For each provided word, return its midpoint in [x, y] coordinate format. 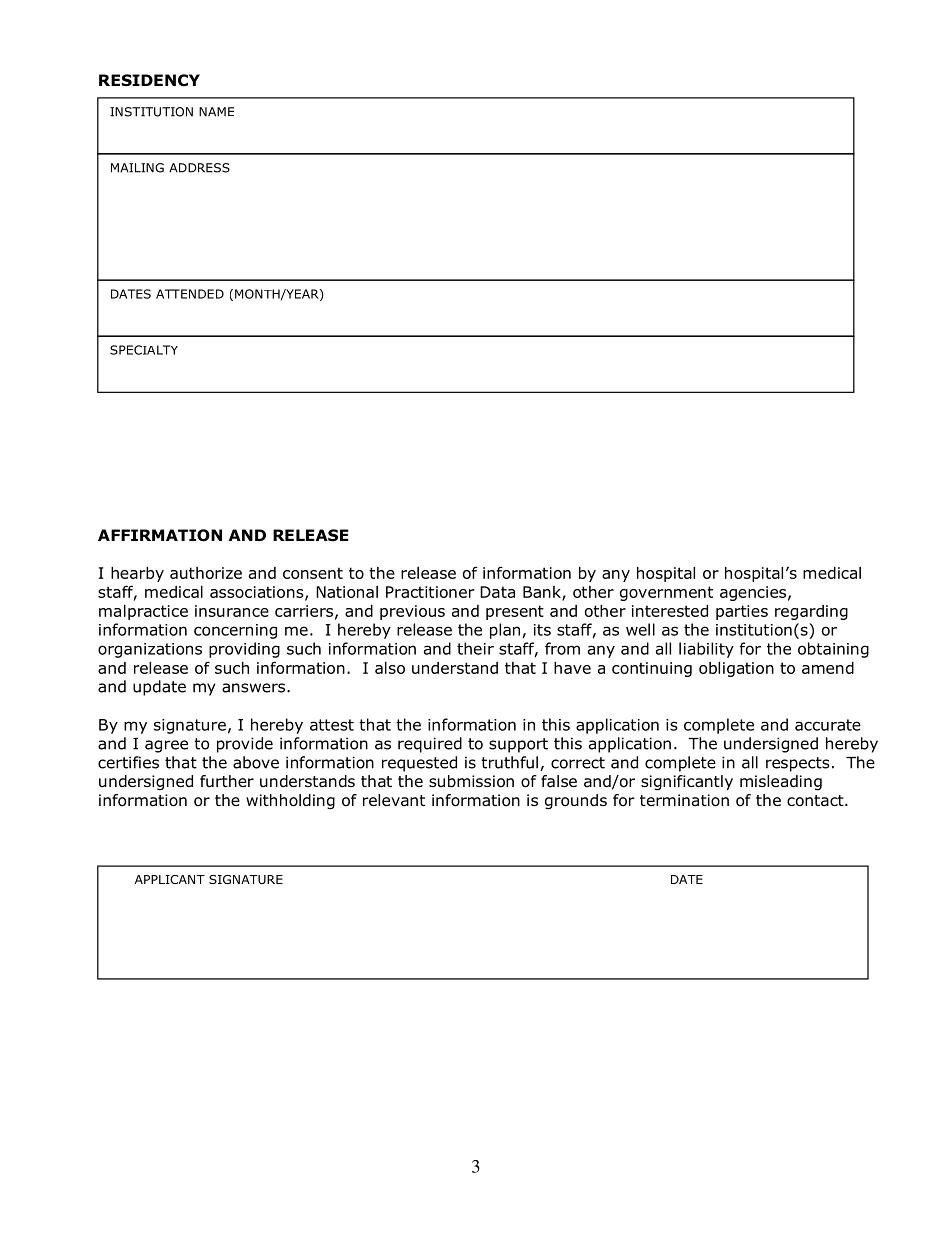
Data [497, 592]
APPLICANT [170, 879]
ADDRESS [199, 168]
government [666, 593]
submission [471, 781]
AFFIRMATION [160, 535]
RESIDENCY [149, 80]
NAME [216, 112]
